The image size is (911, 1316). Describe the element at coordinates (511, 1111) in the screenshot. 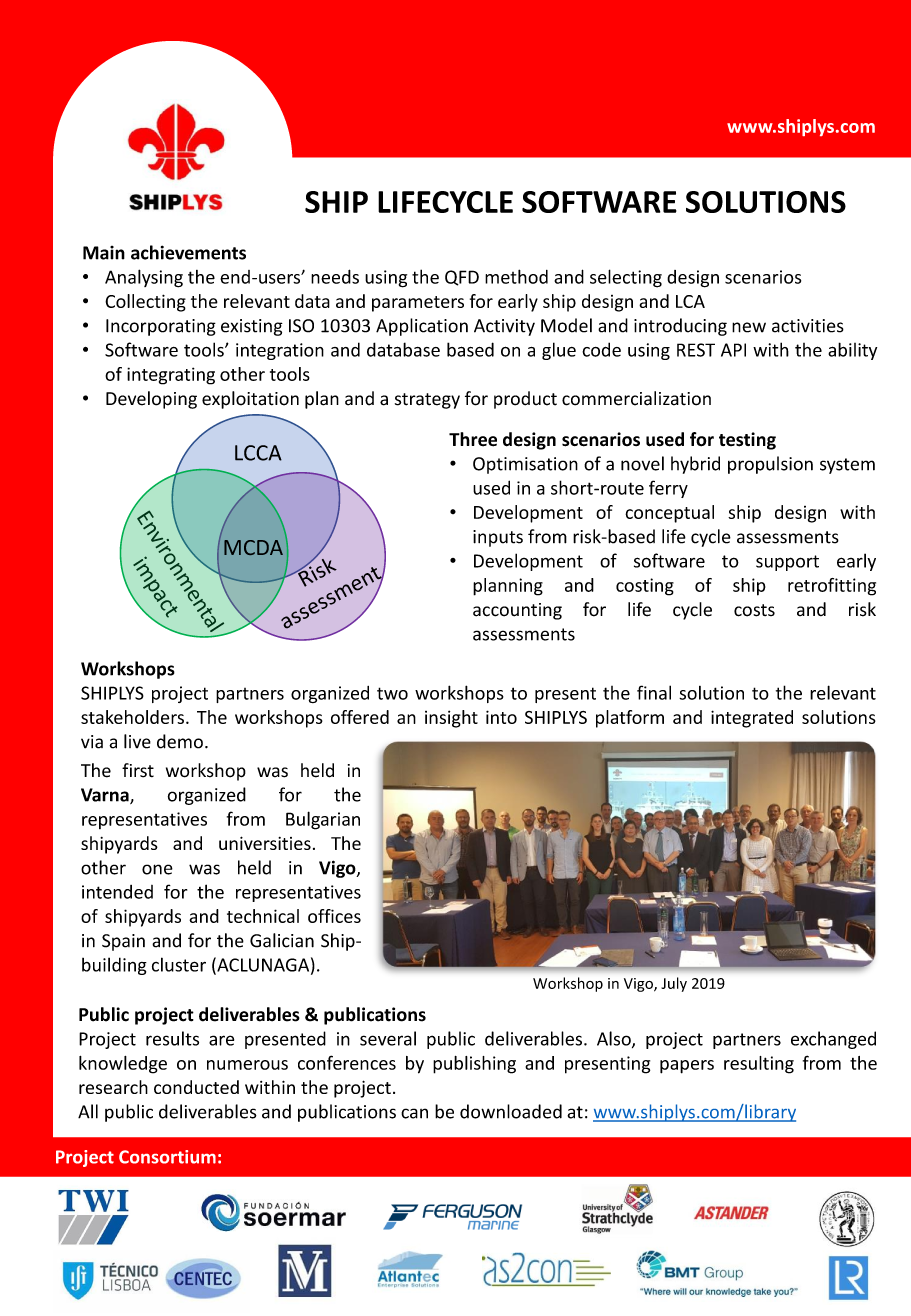

I see `downloaded` at that location.
